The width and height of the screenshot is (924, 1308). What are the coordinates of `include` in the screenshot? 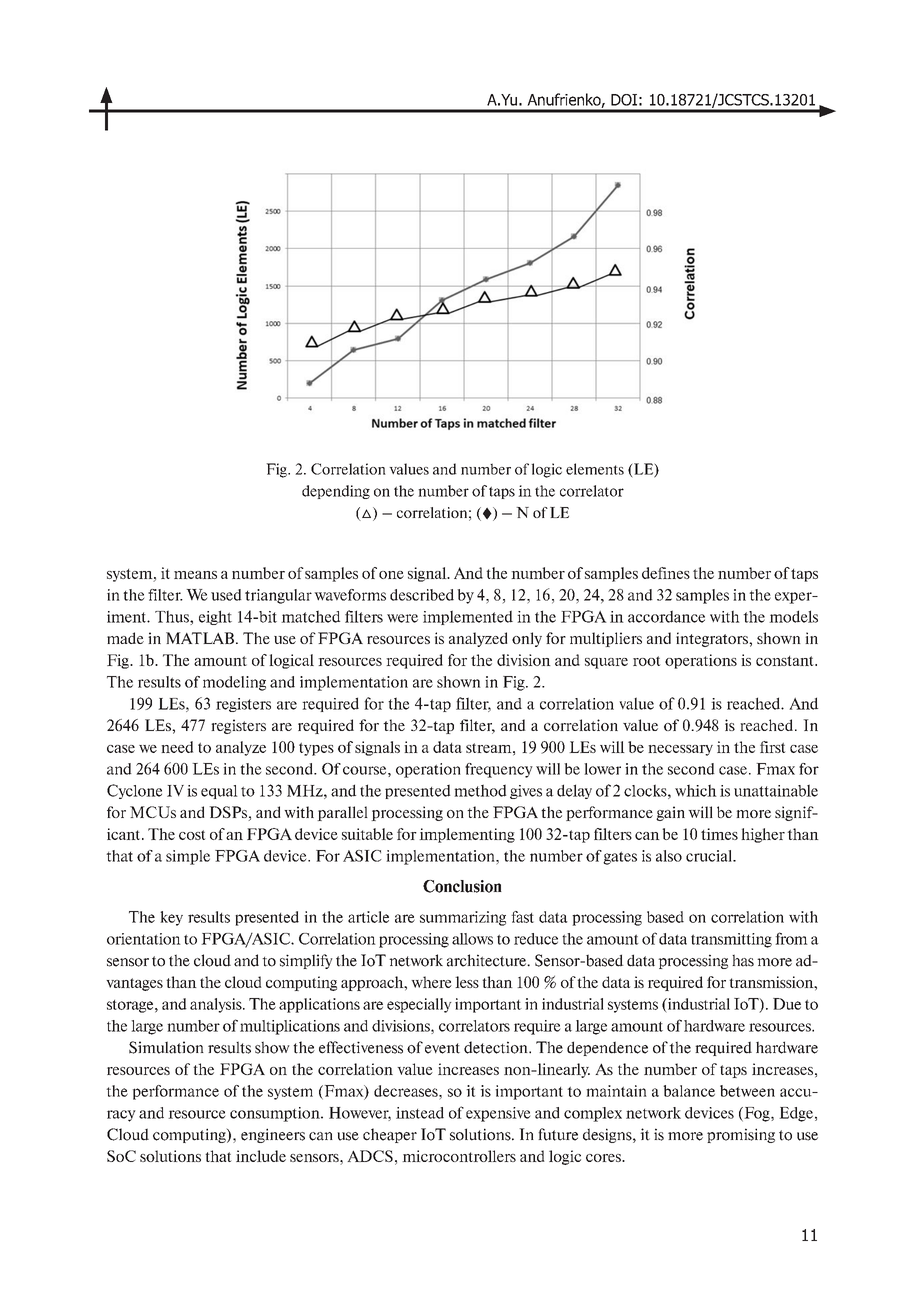 It's located at (261, 1156).
